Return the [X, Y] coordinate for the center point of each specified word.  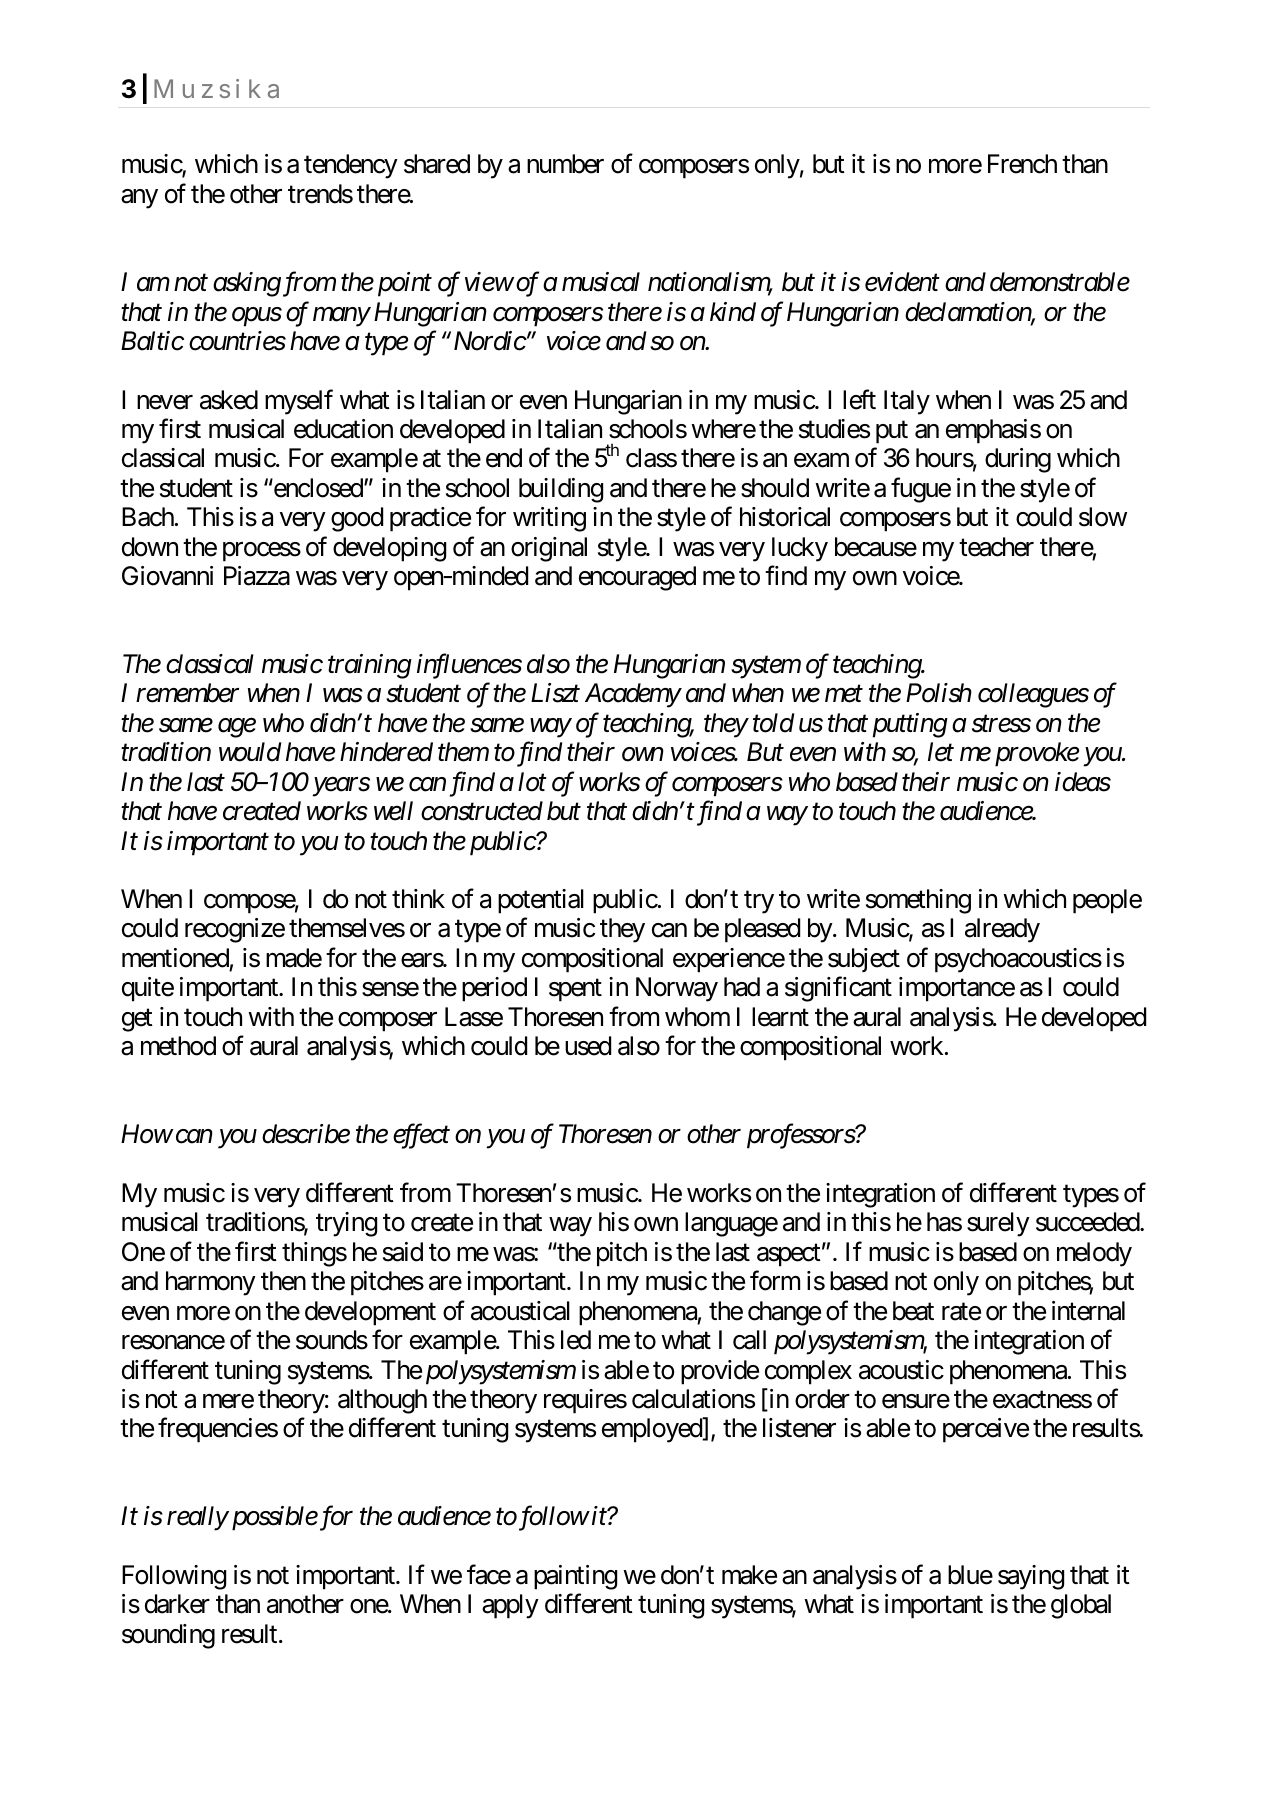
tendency [351, 166]
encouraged [637, 578]
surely [998, 1224]
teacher [996, 547]
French [1022, 164]
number [565, 164]
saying [1031, 1577]
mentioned [175, 958]
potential [541, 901]
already [1002, 930]
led [576, 1340]
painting [575, 1577]
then [283, 1281]
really [197, 1518]
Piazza [257, 576]
